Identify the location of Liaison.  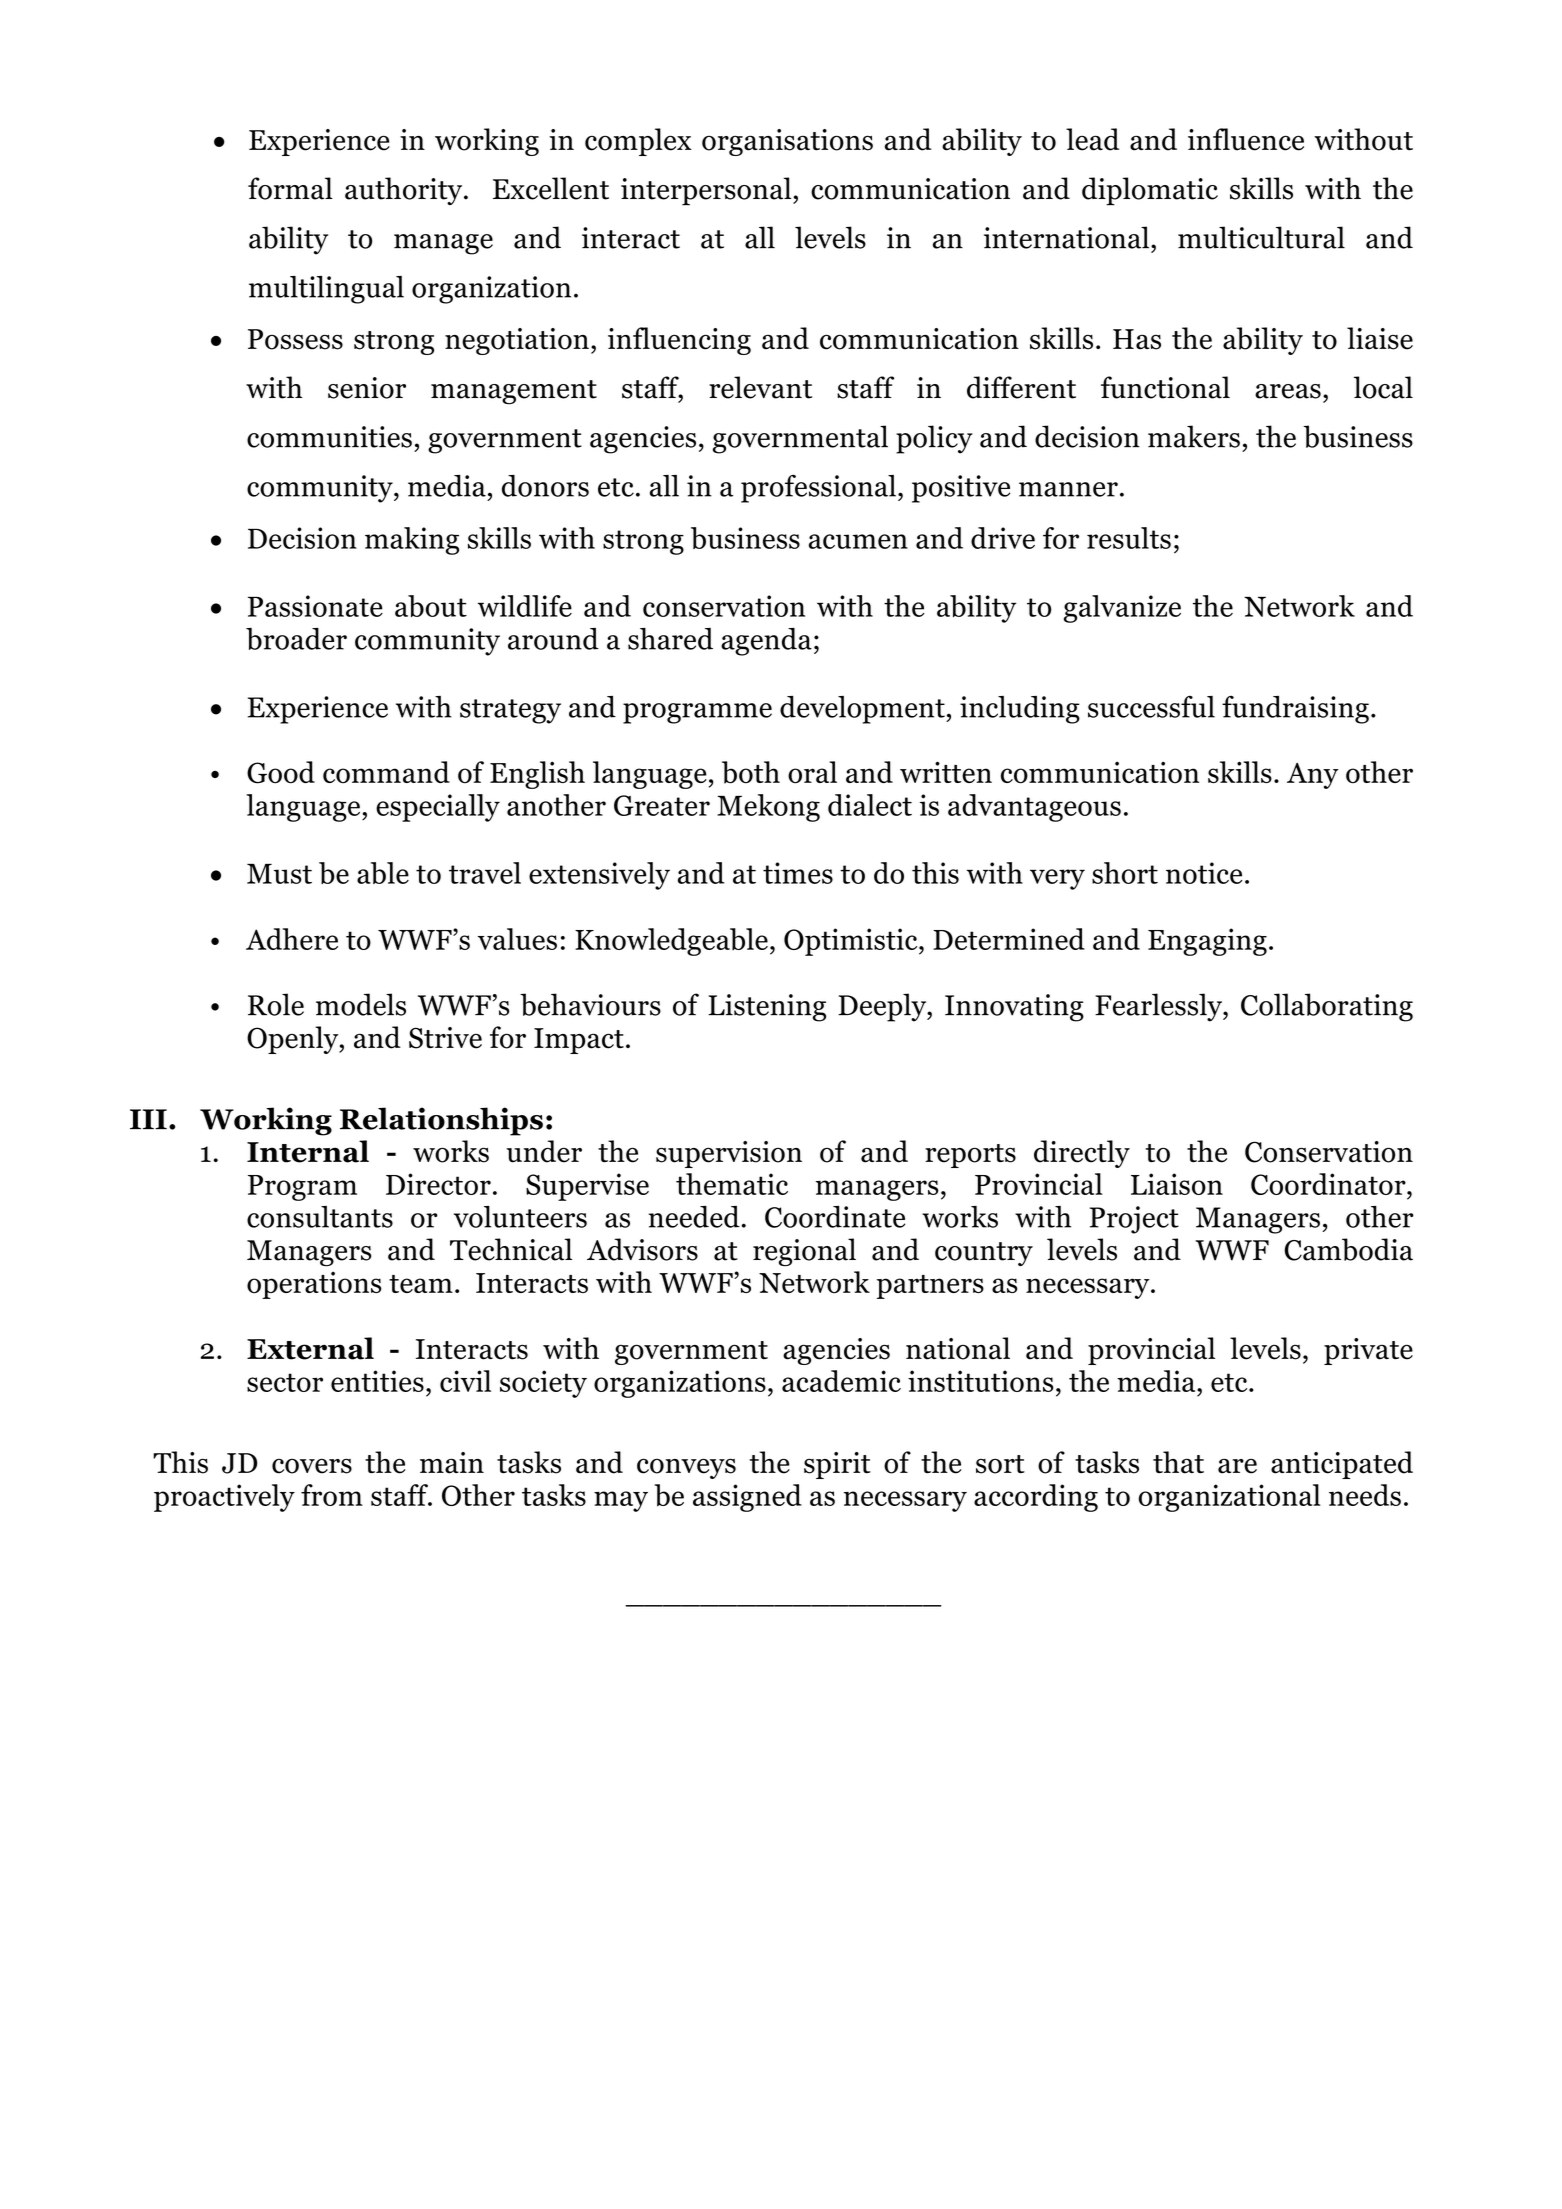
(1177, 1184).
